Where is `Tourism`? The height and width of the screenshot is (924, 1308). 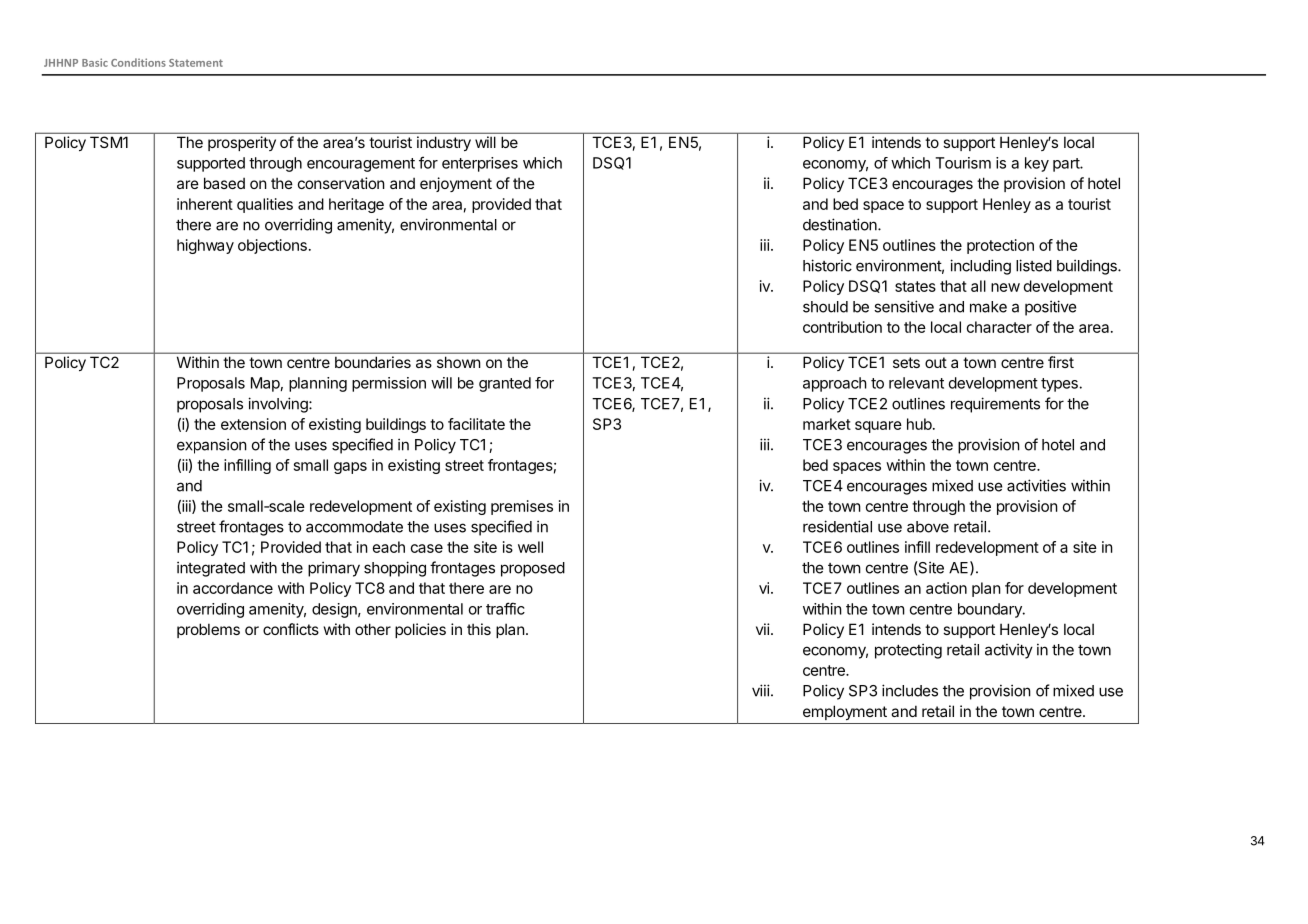 Tourism is located at coordinates (963, 163).
